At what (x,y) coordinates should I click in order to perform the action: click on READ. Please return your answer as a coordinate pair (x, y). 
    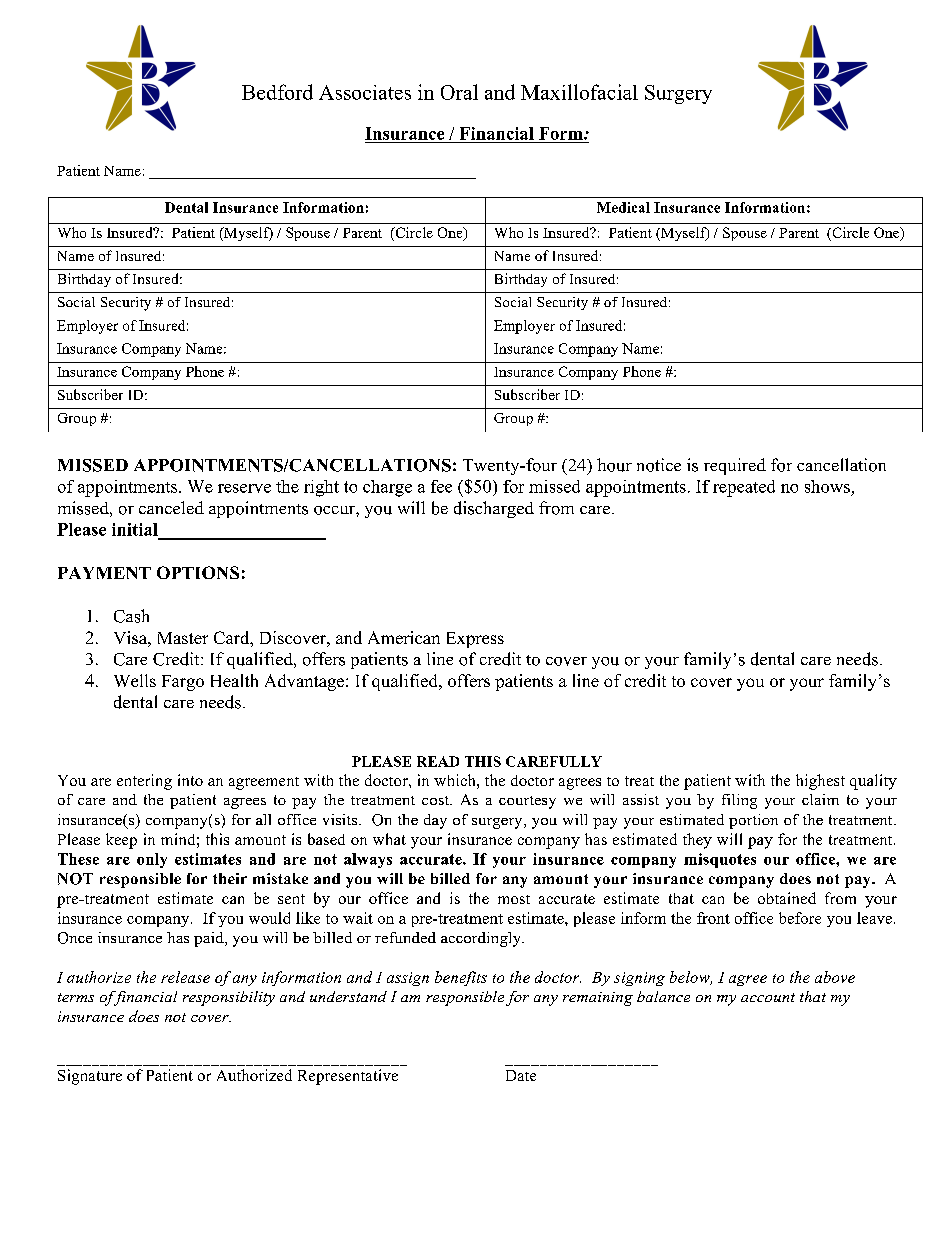
    Looking at the image, I should click on (438, 761).
